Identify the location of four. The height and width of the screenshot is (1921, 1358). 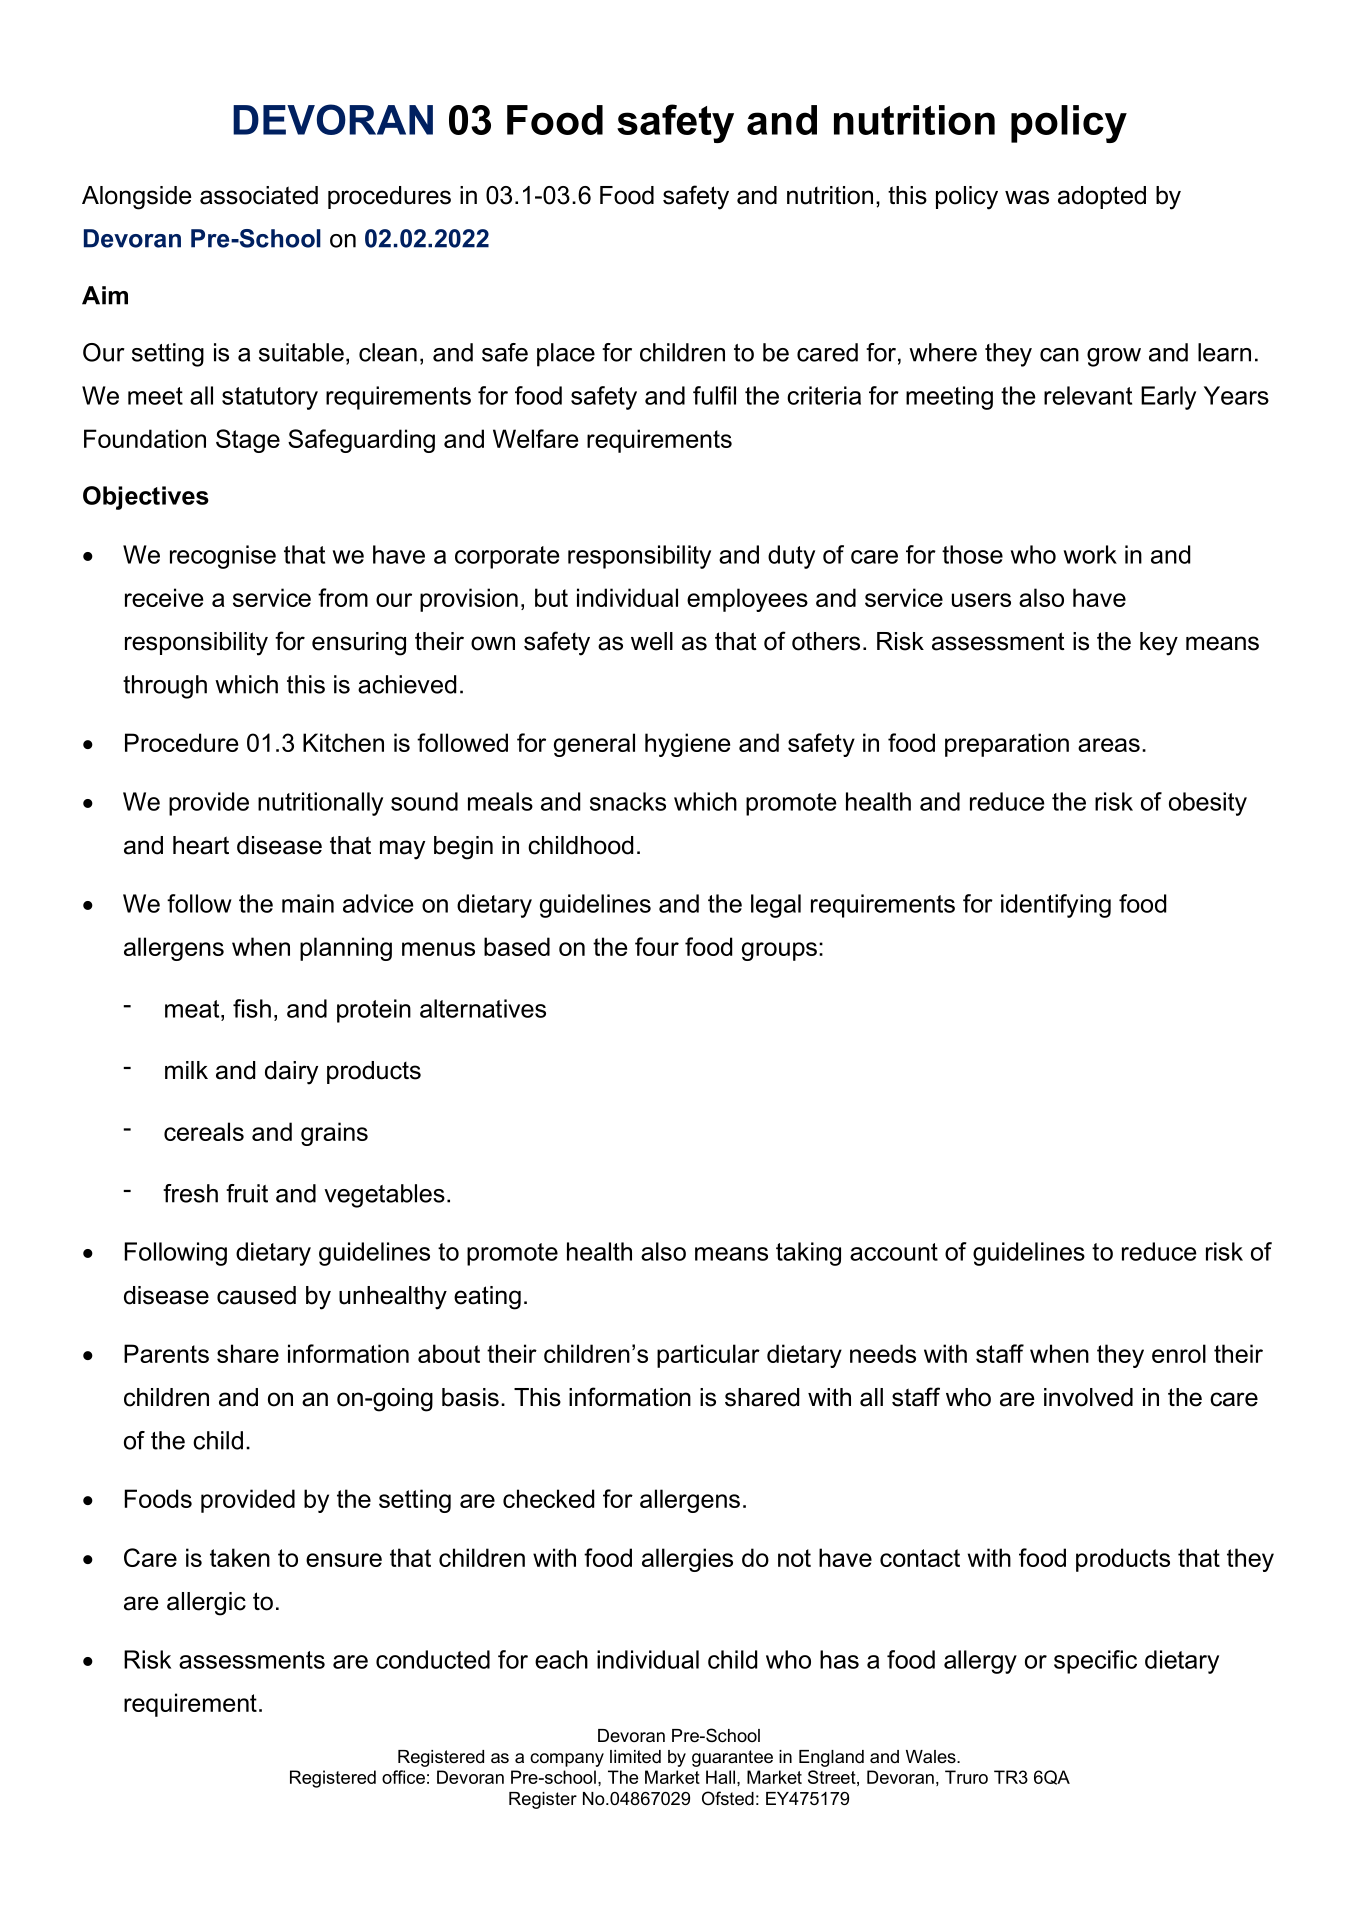
(657, 946).
